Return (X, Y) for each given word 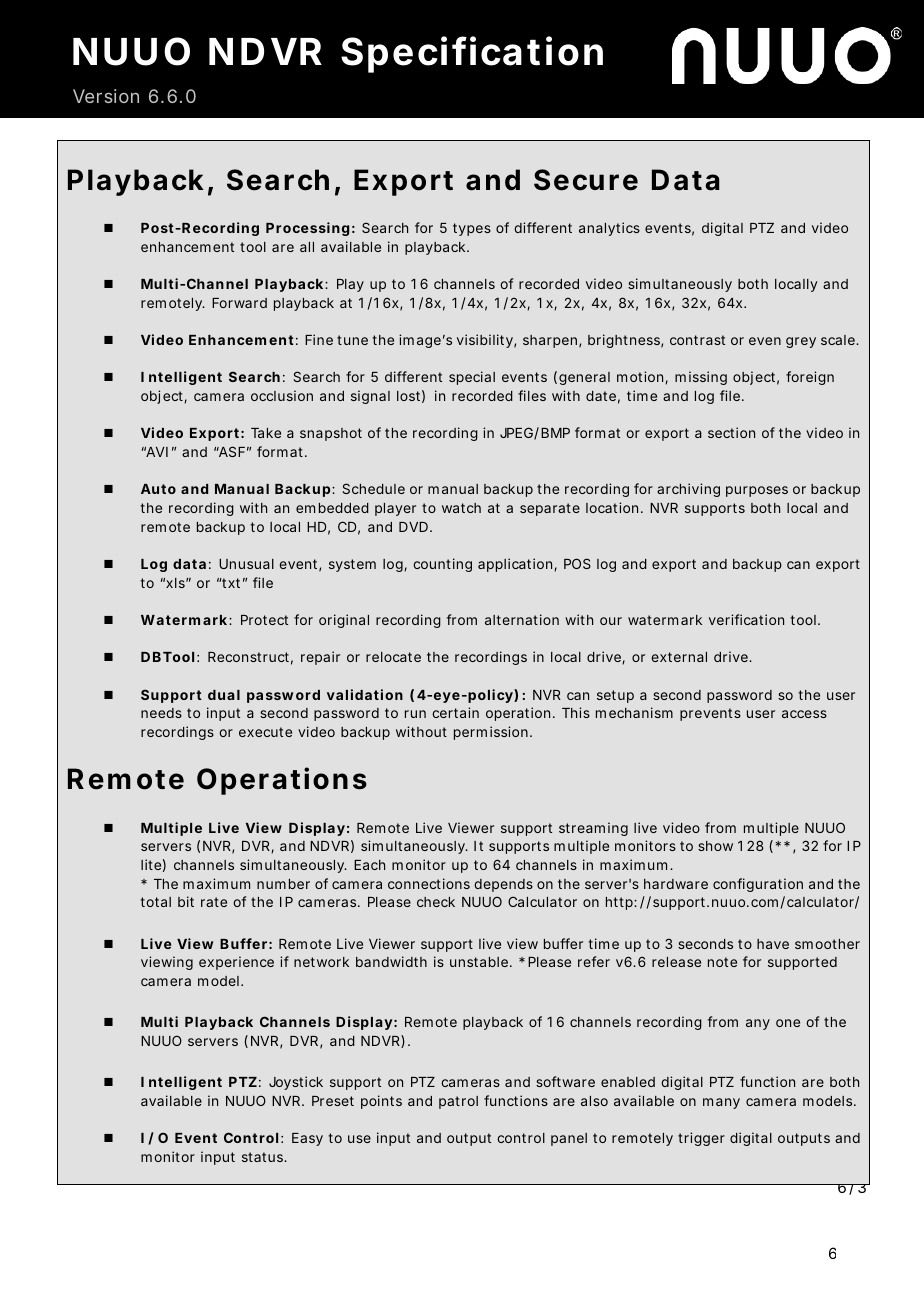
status (264, 1157)
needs (161, 713)
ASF (230, 451)
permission (491, 733)
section (731, 432)
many (721, 1103)
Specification (472, 54)
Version (106, 96)
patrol (458, 1102)
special (472, 378)
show (715, 846)
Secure (586, 180)
